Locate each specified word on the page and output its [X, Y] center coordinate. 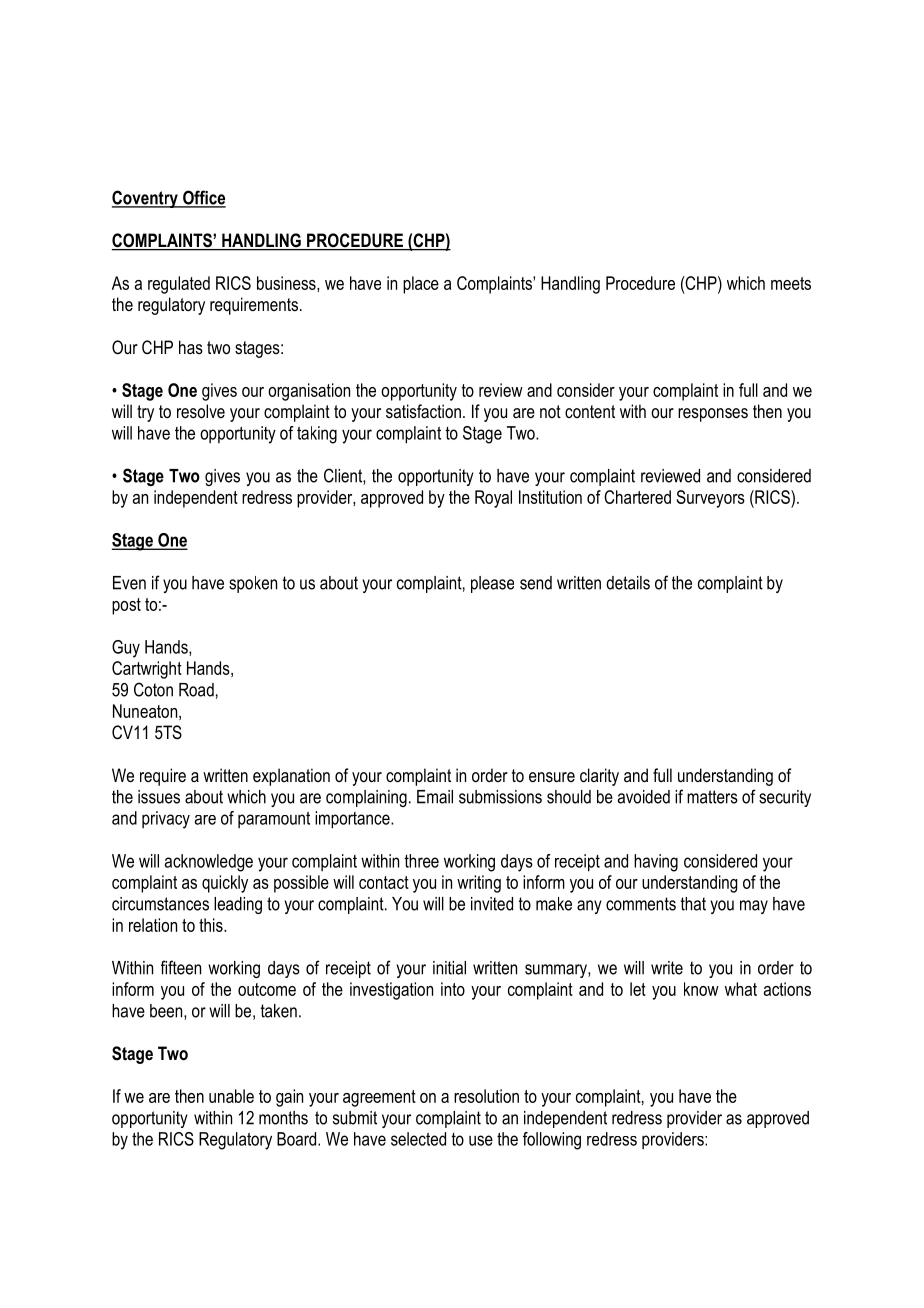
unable [231, 1096]
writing [479, 884]
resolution [486, 1096]
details [628, 583]
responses [713, 415]
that [693, 904]
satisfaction [423, 411]
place [421, 285]
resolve [201, 411]
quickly [225, 884]
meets [791, 283]
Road [196, 690]
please [492, 584]
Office [203, 198]
